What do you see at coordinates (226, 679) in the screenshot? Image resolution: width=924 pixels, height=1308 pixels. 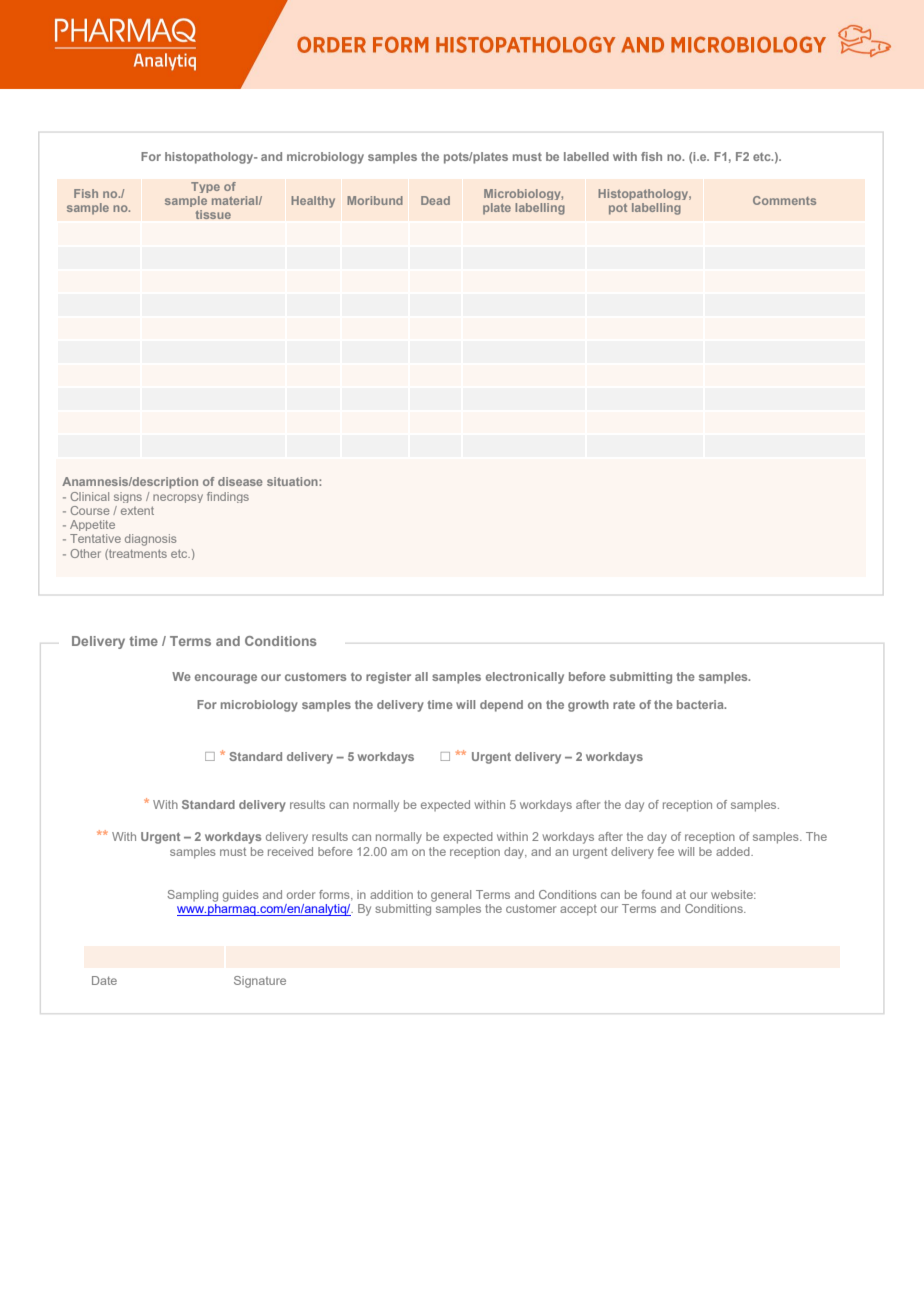 I see `encourage` at bounding box center [226, 679].
